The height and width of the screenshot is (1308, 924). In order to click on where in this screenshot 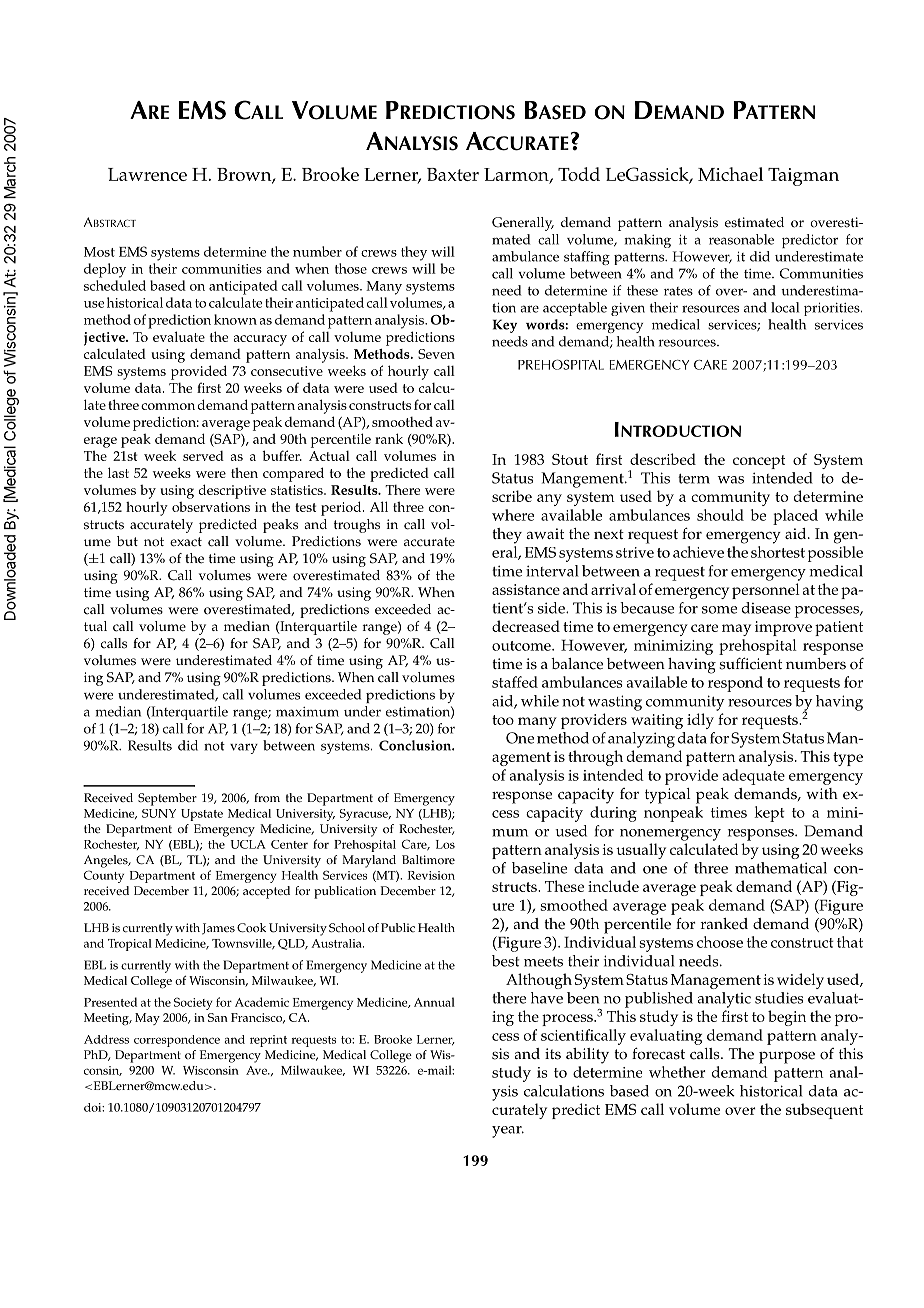, I will do `click(513, 515)`.
